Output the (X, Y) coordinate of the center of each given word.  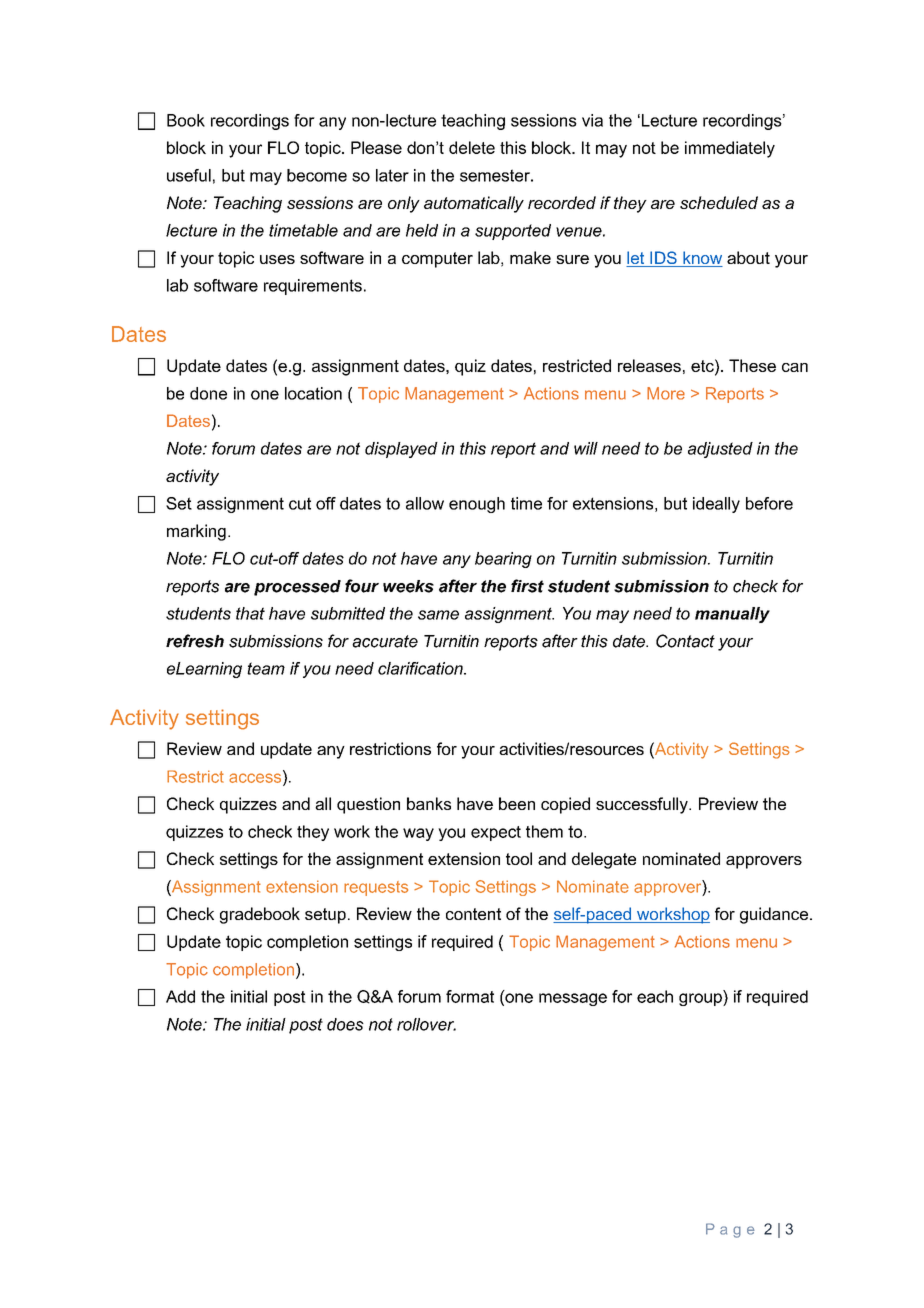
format (470, 996)
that (250, 613)
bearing (503, 560)
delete (472, 147)
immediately (730, 149)
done (208, 393)
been (517, 803)
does (345, 1024)
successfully (643, 805)
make (530, 257)
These (752, 365)
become (317, 175)
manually (732, 615)
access (256, 778)
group (701, 999)
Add (180, 996)
